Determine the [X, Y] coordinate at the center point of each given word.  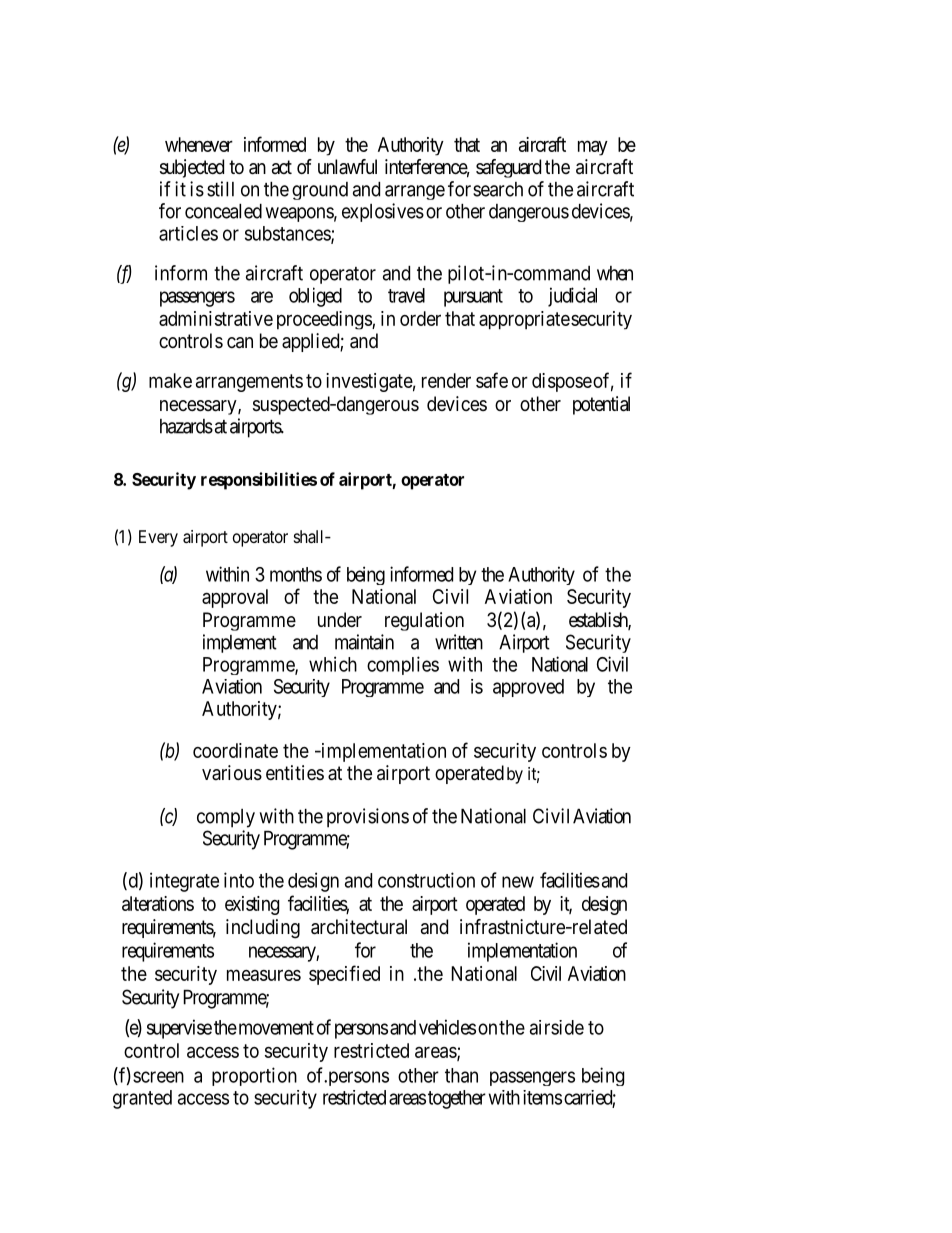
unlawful [347, 167]
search [498, 189]
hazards [186, 426]
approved [528, 688]
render [446, 380]
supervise [179, 1029]
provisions [368, 818]
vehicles [447, 1027]
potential [601, 405]
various [232, 773]
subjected [192, 168]
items [542, 1097]
